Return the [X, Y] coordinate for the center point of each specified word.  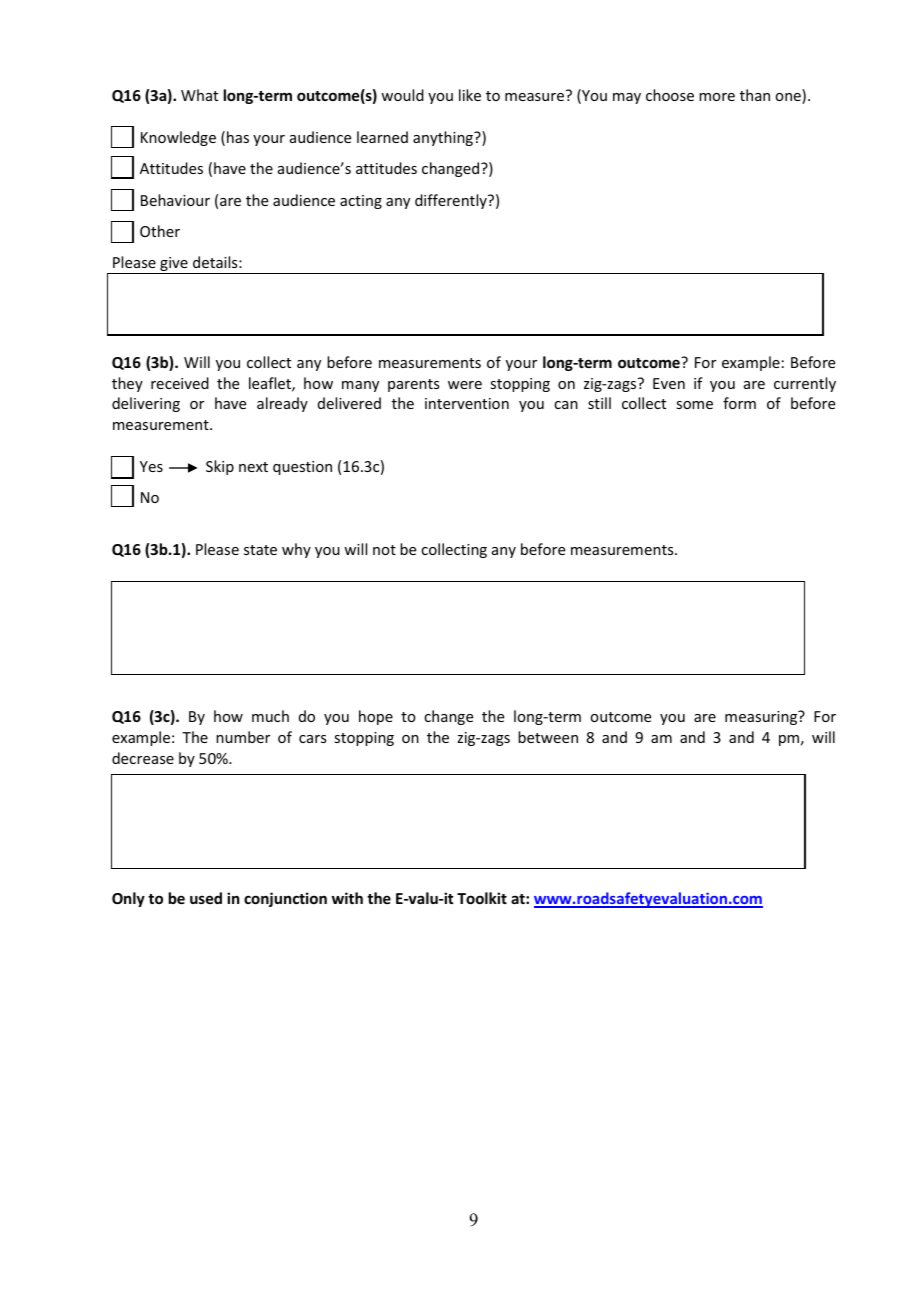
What [199, 95]
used [206, 898]
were [465, 385]
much [270, 716]
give [174, 265]
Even [669, 383]
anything [444, 138]
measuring [762, 717]
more [717, 97]
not [384, 550]
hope [376, 717]
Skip [220, 467]
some [694, 405]
